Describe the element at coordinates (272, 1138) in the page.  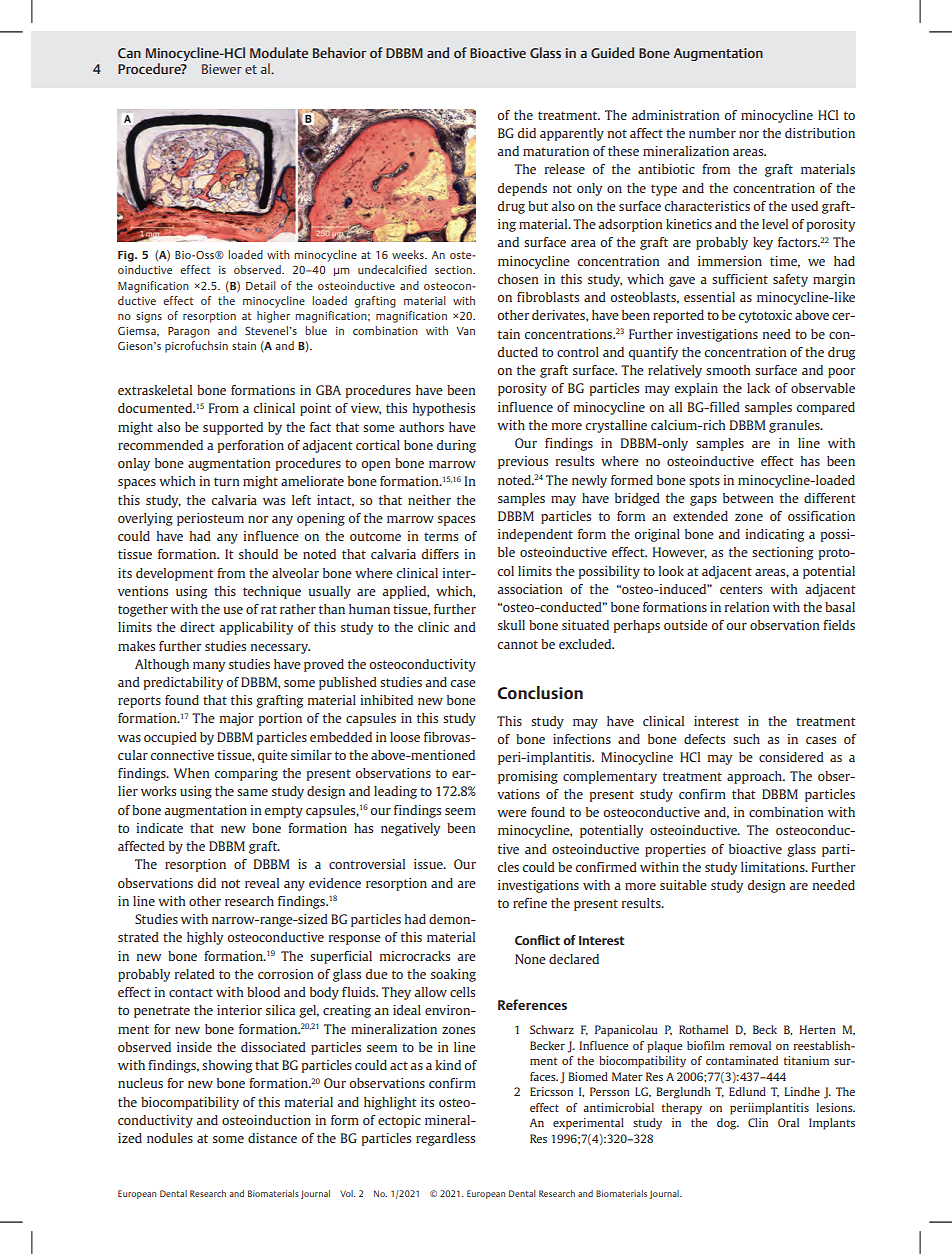
I see `distance` at that location.
